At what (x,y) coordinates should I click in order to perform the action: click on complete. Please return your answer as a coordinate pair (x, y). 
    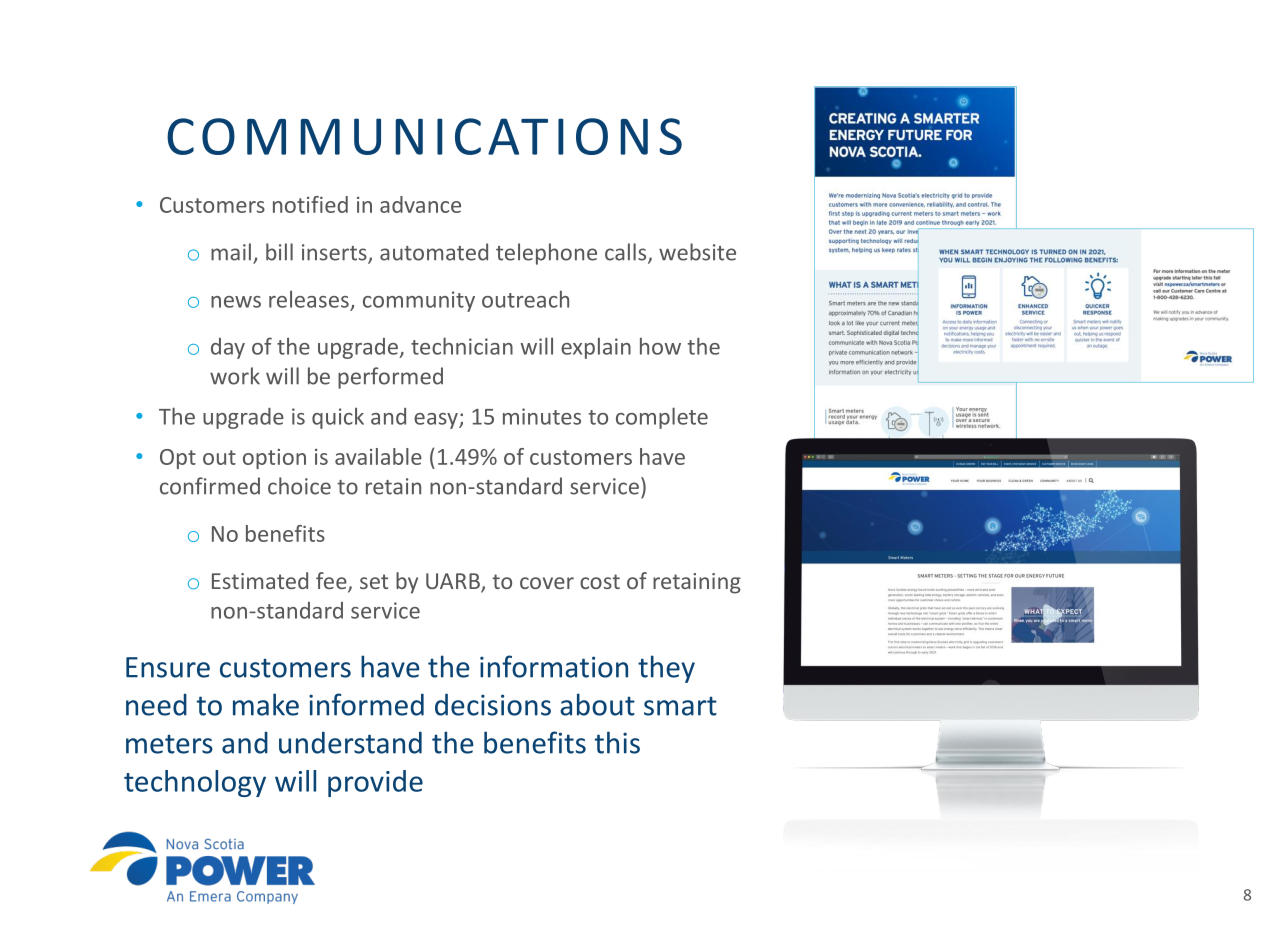
    Looking at the image, I should click on (662, 418).
